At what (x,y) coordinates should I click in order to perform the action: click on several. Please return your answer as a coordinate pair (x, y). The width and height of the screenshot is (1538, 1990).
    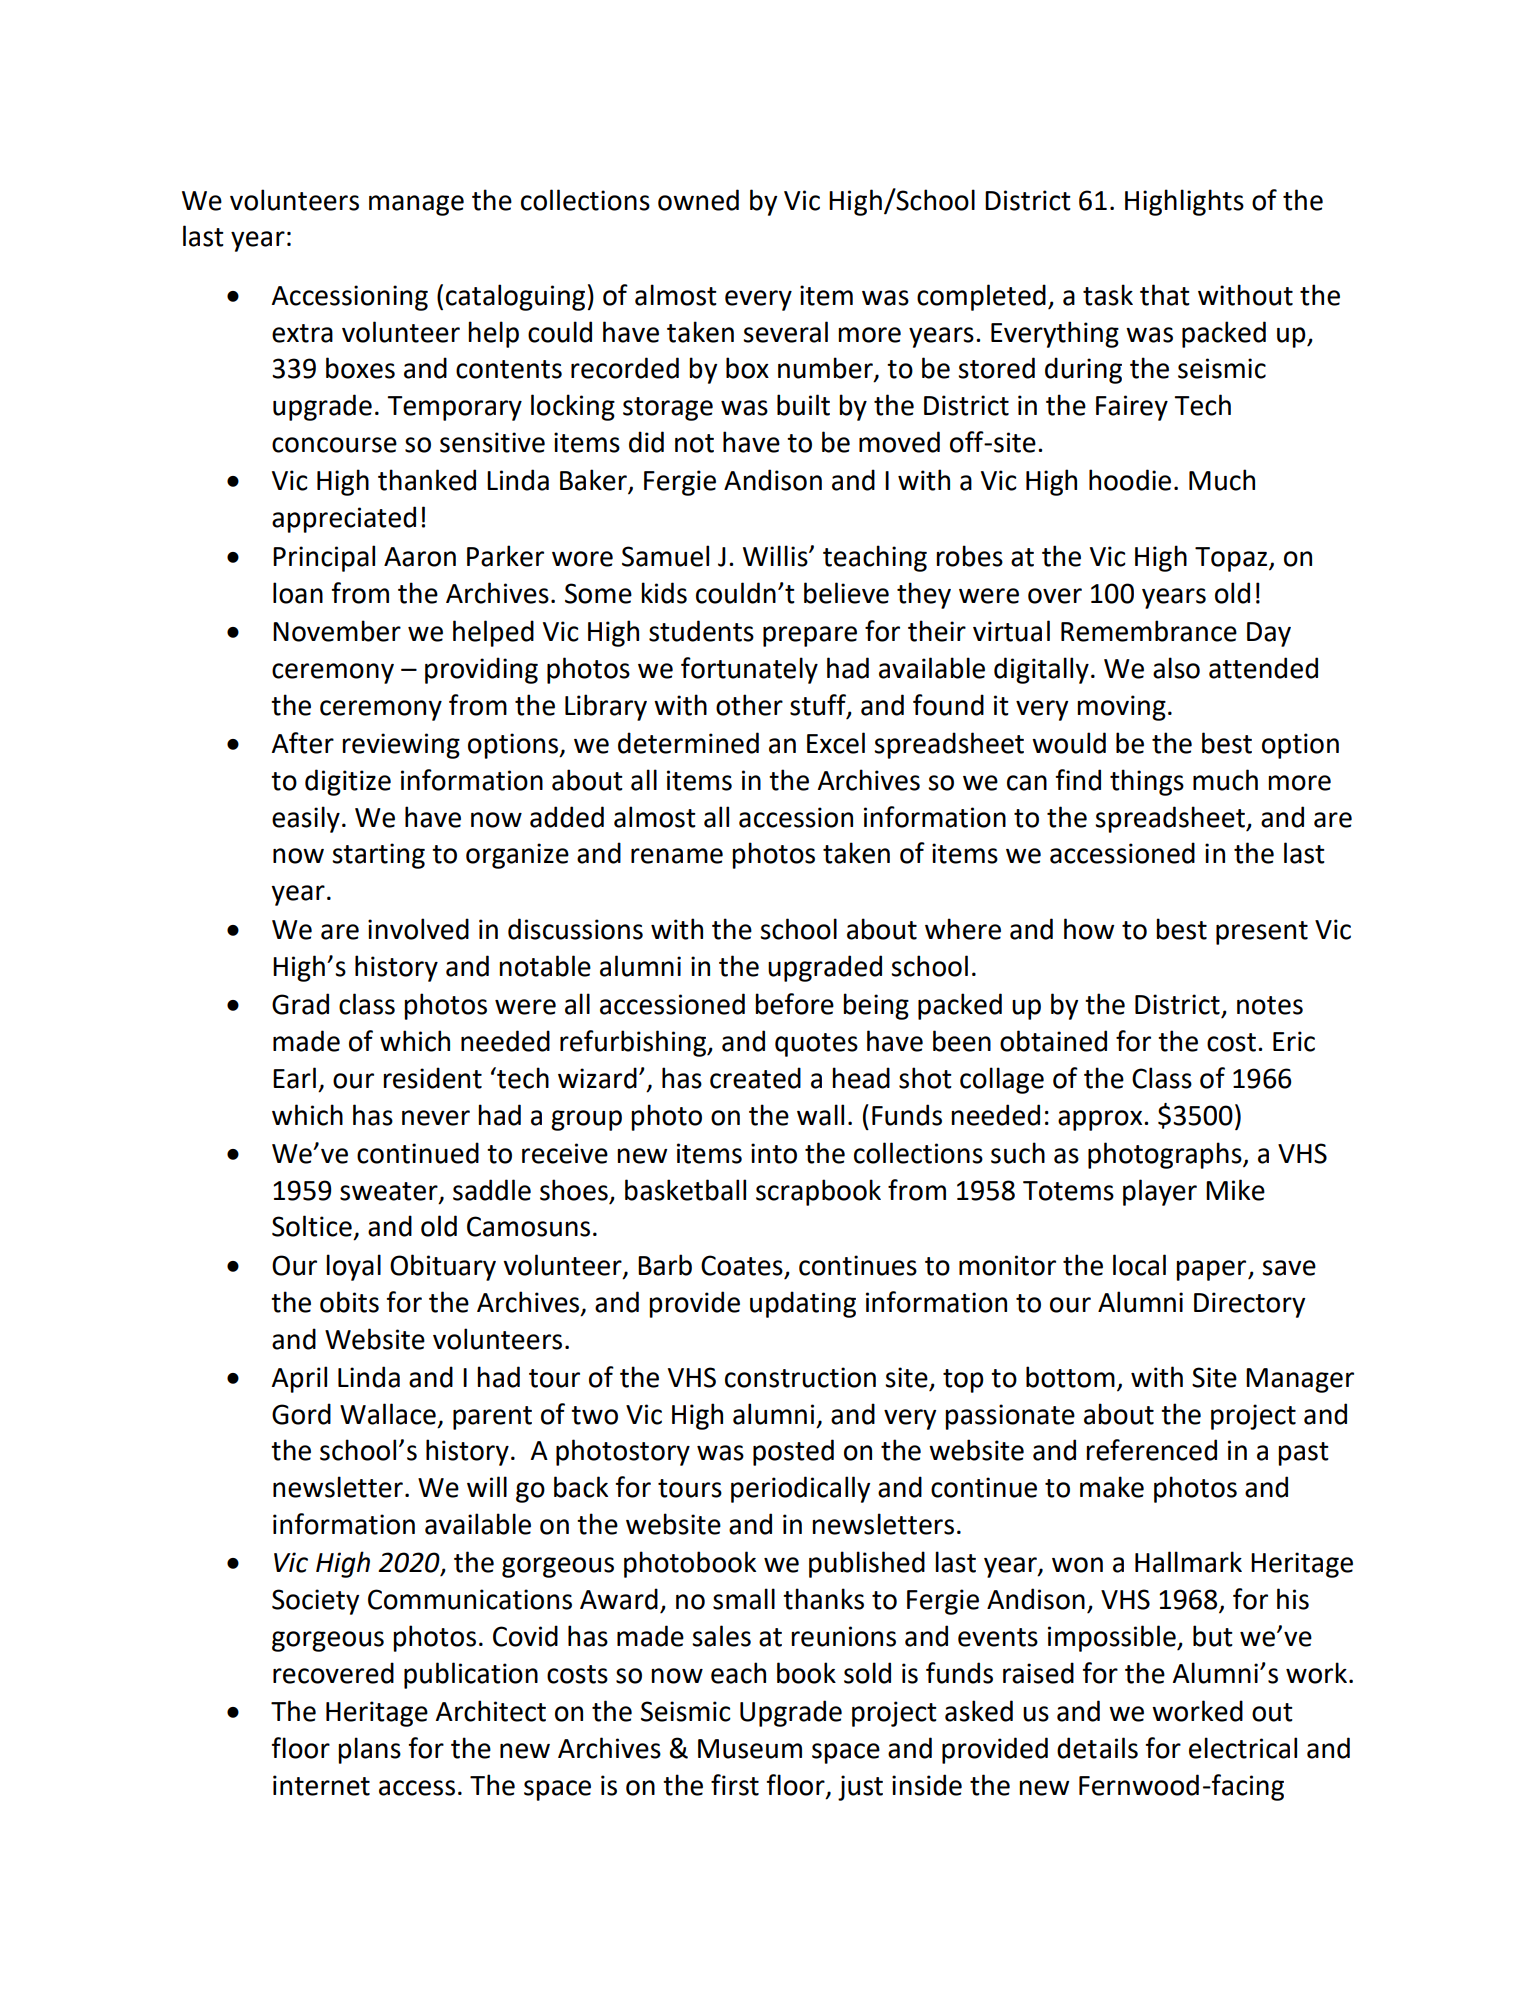
    Looking at the image, I should click on (785, 332).
